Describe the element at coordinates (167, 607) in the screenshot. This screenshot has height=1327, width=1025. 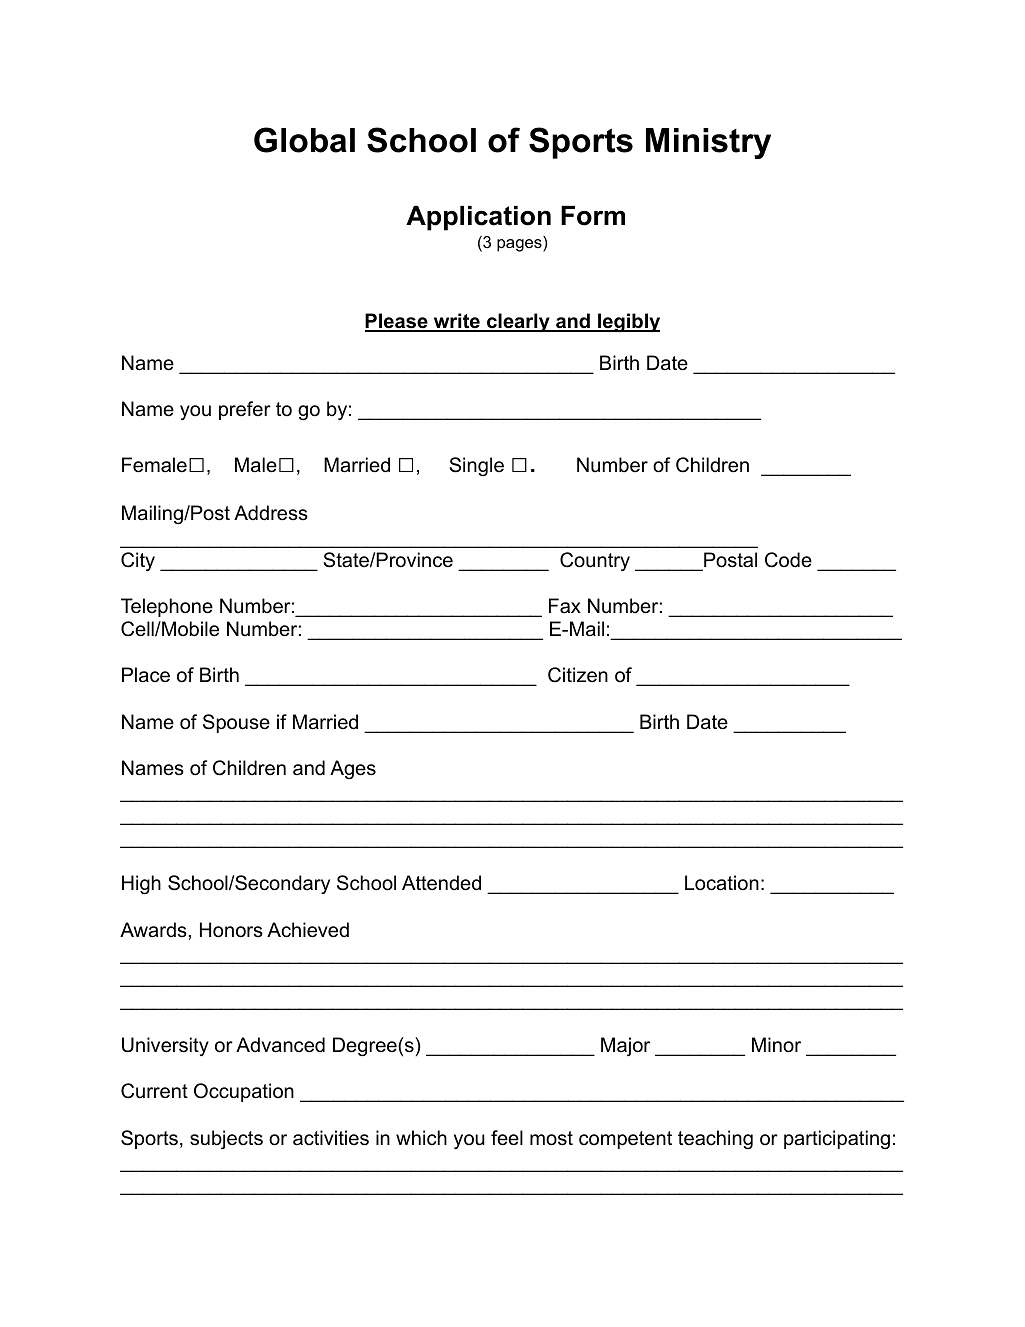
I see `Telephone` at that location.
